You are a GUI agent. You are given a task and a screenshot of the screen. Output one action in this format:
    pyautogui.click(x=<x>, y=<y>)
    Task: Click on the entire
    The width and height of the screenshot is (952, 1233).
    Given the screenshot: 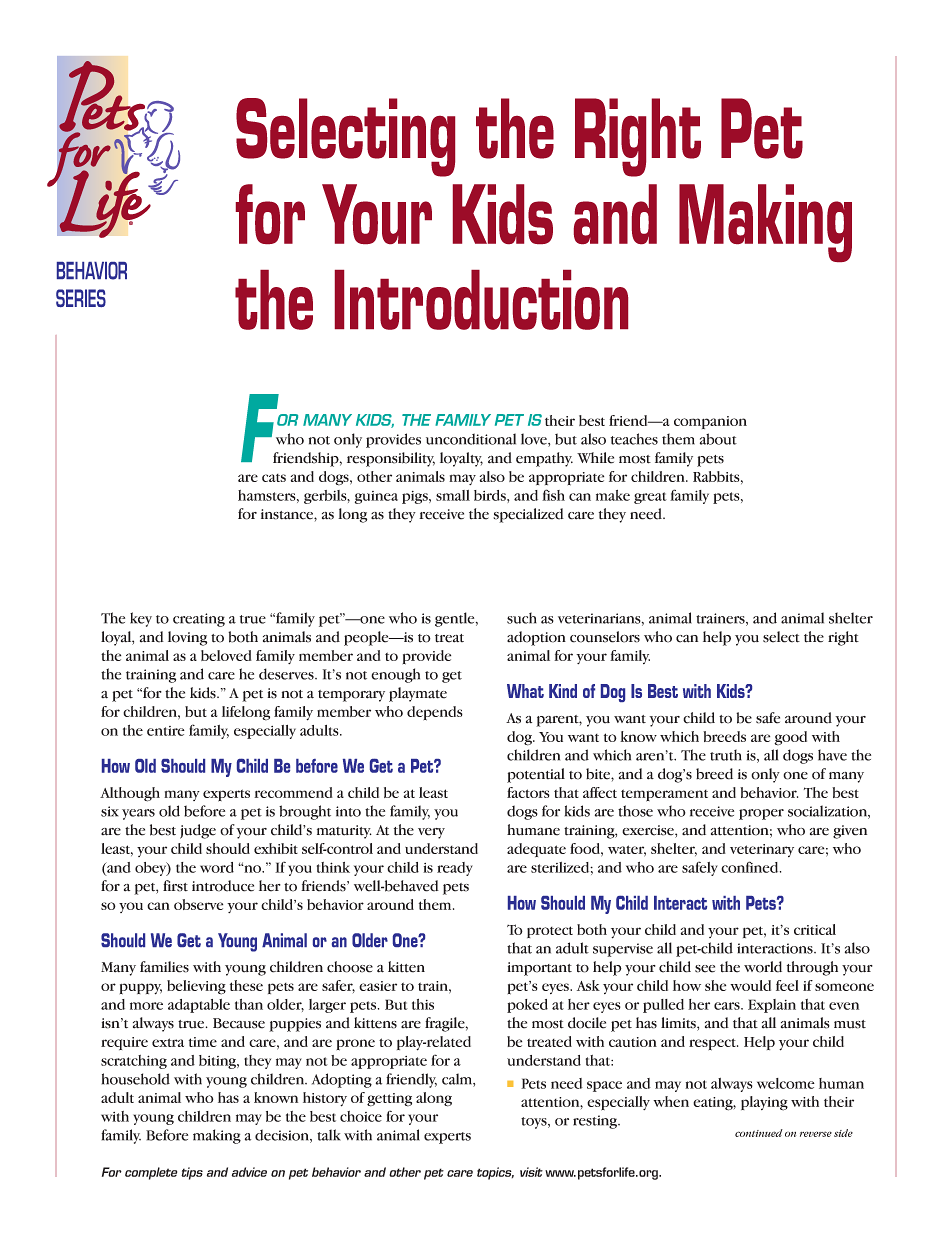 What is the action you would take?
    pyautogui.click(x=166, y=731)
